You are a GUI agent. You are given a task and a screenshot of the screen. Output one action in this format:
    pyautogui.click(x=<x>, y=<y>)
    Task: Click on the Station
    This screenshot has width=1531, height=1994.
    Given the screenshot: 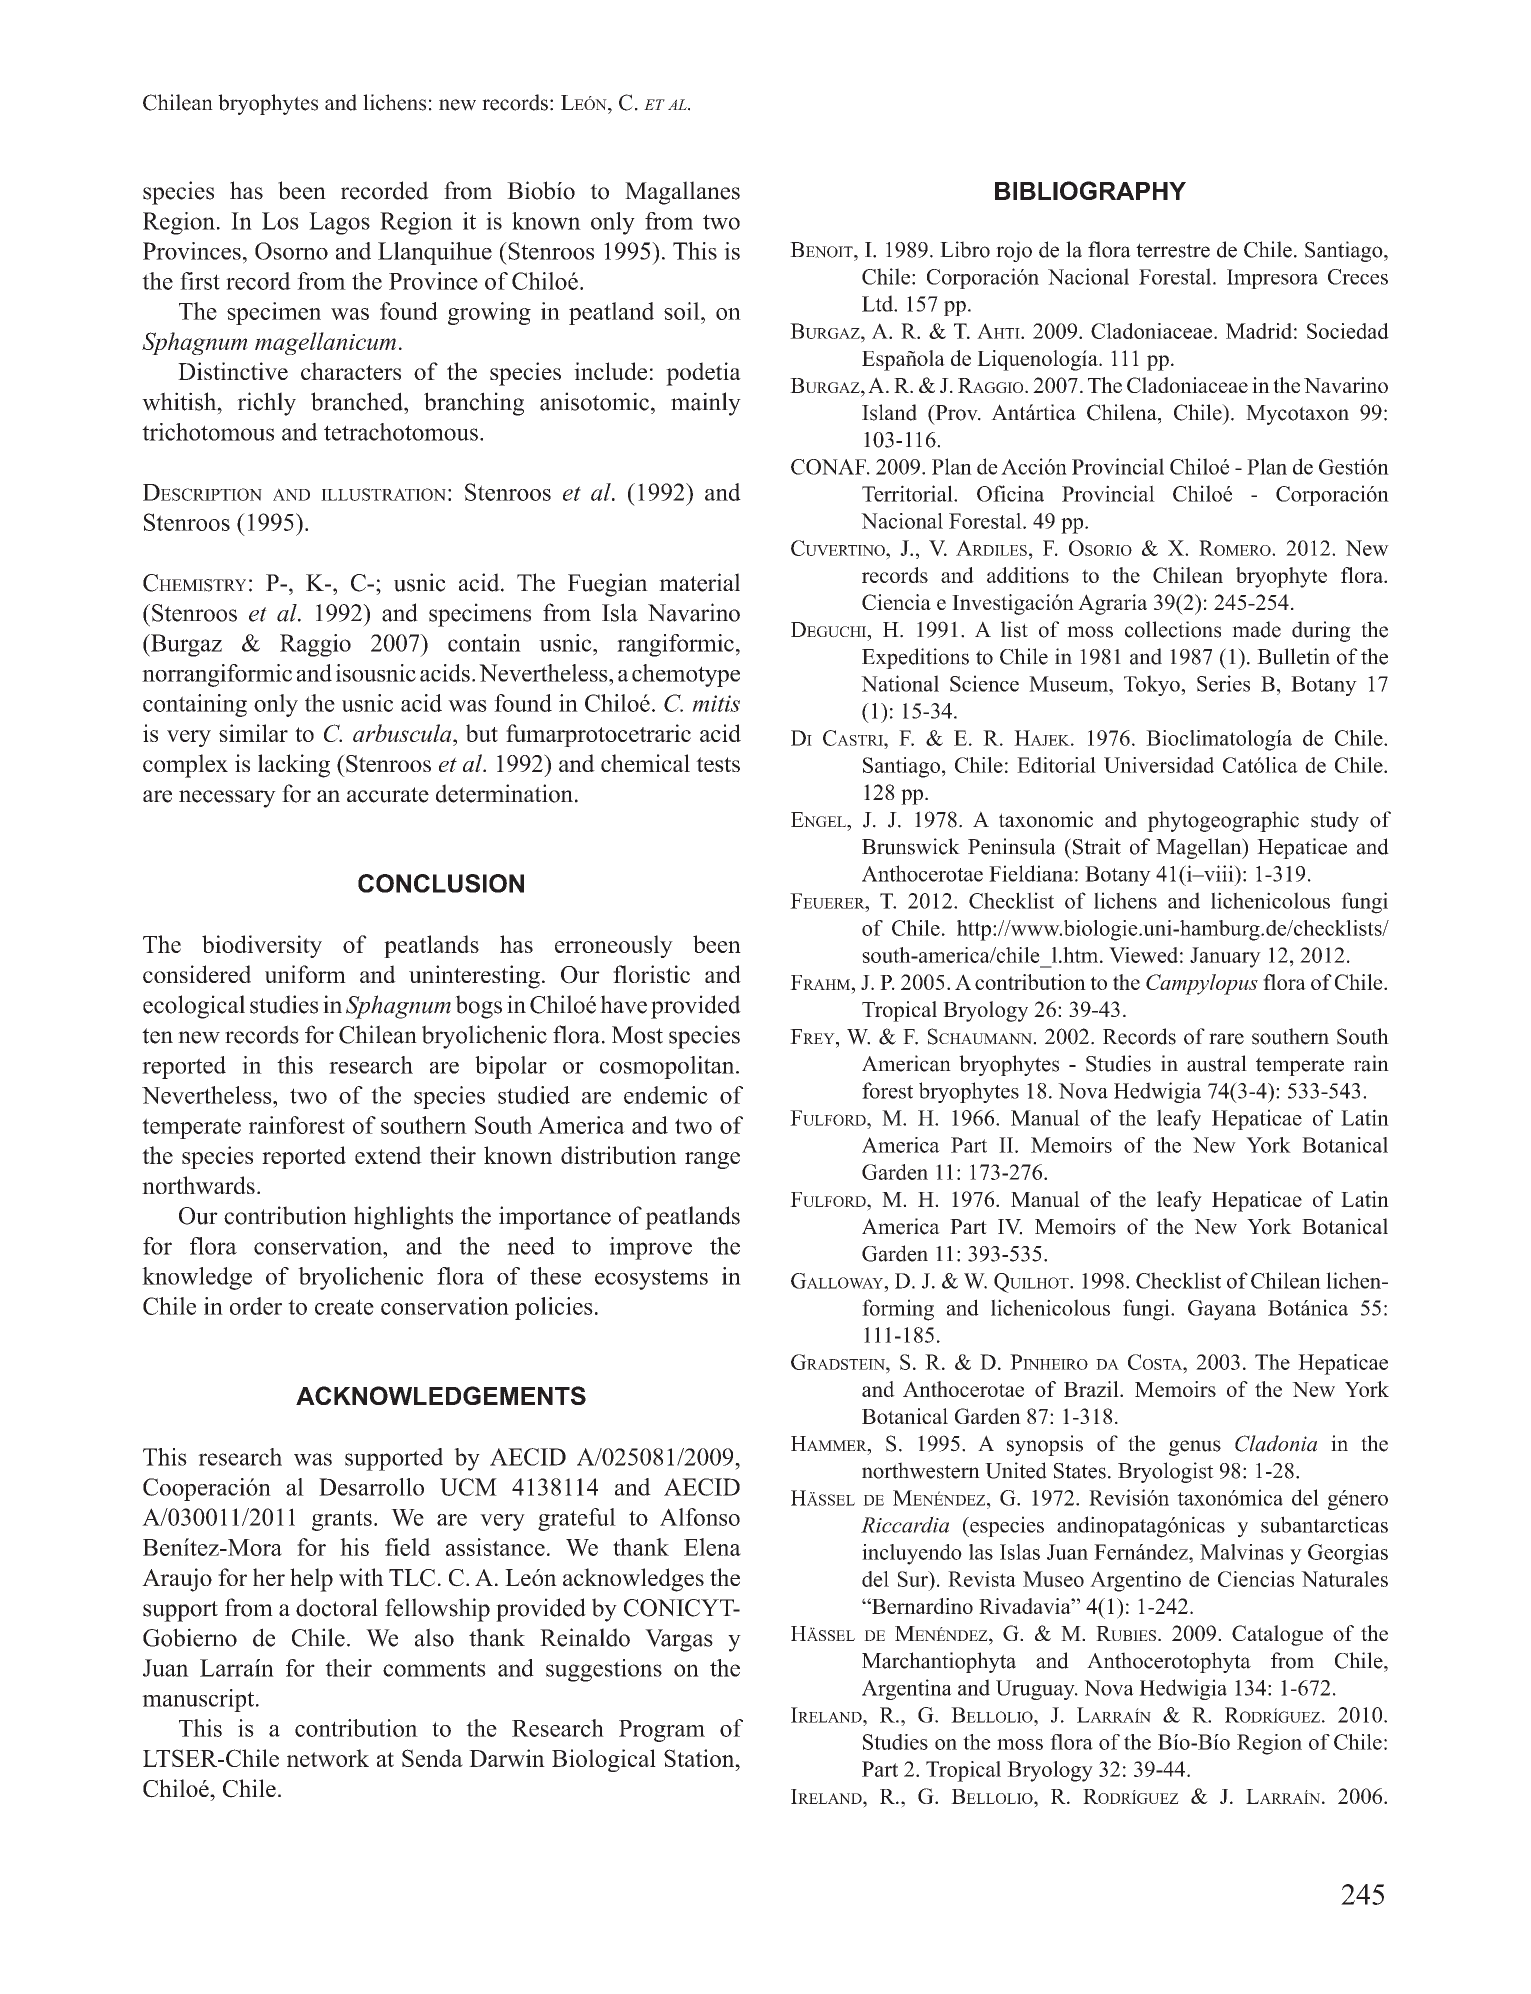 What is the action you would take?
    pyautogui.click(x=700, y=1758)
